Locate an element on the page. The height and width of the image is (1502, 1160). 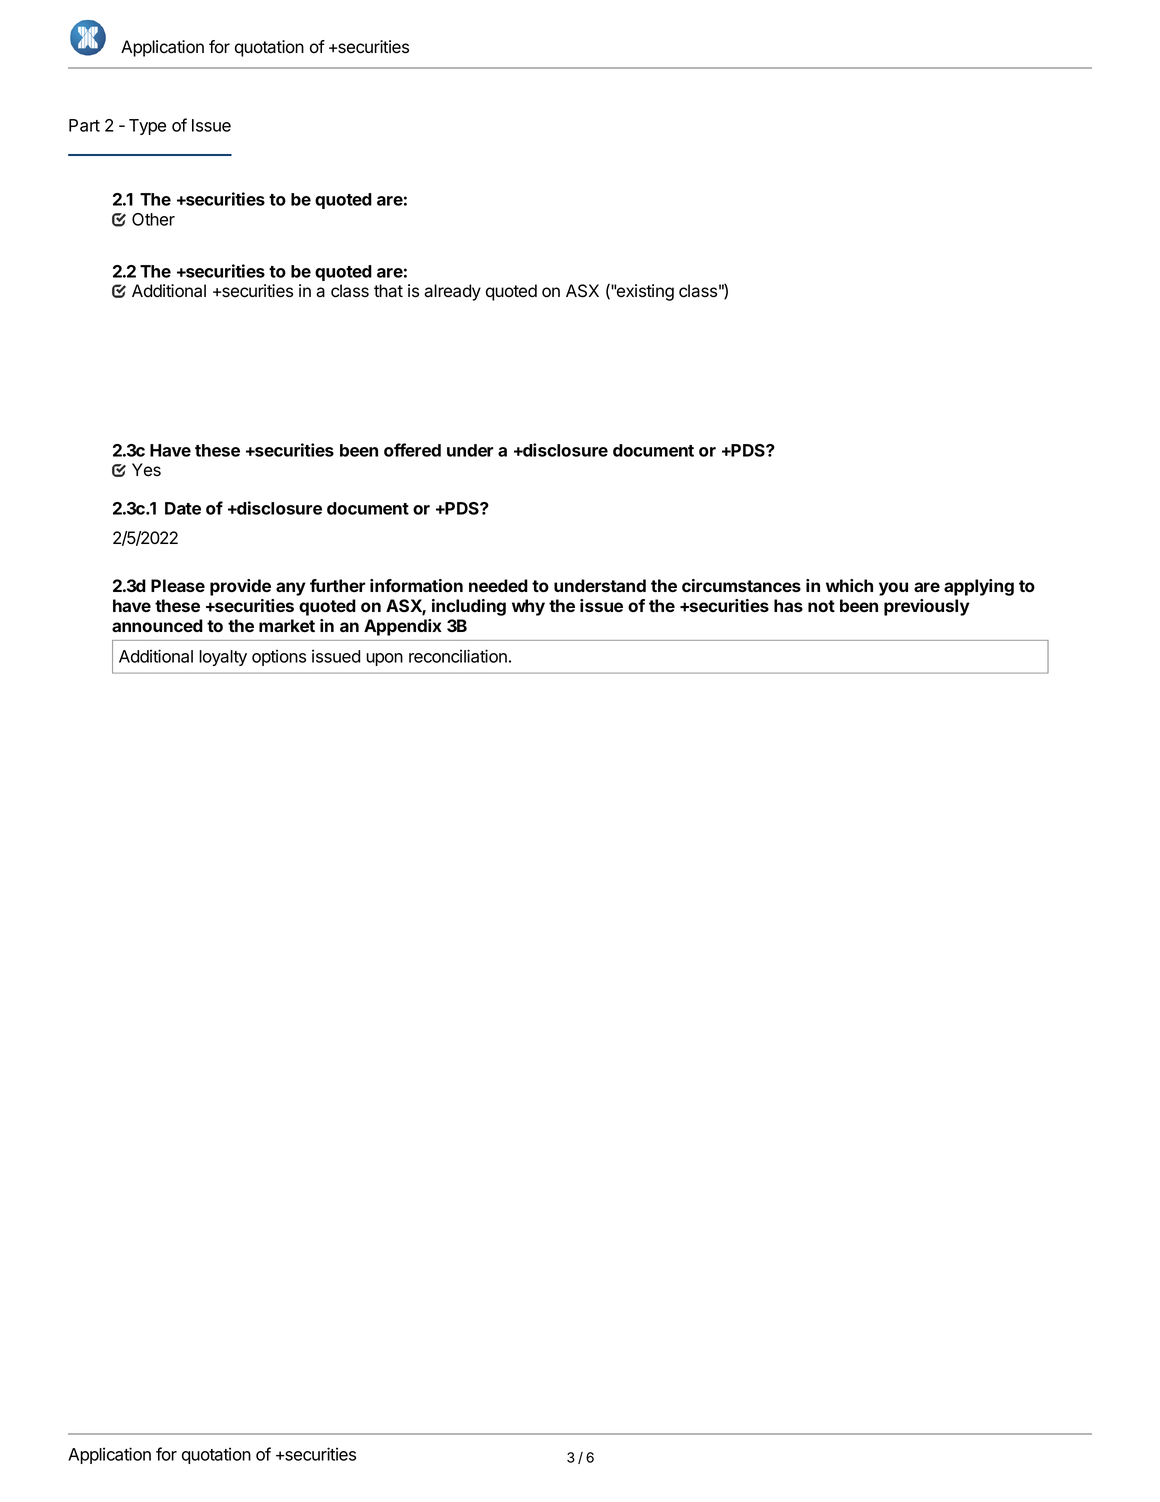
Part is located at coordinates (84, 125).
